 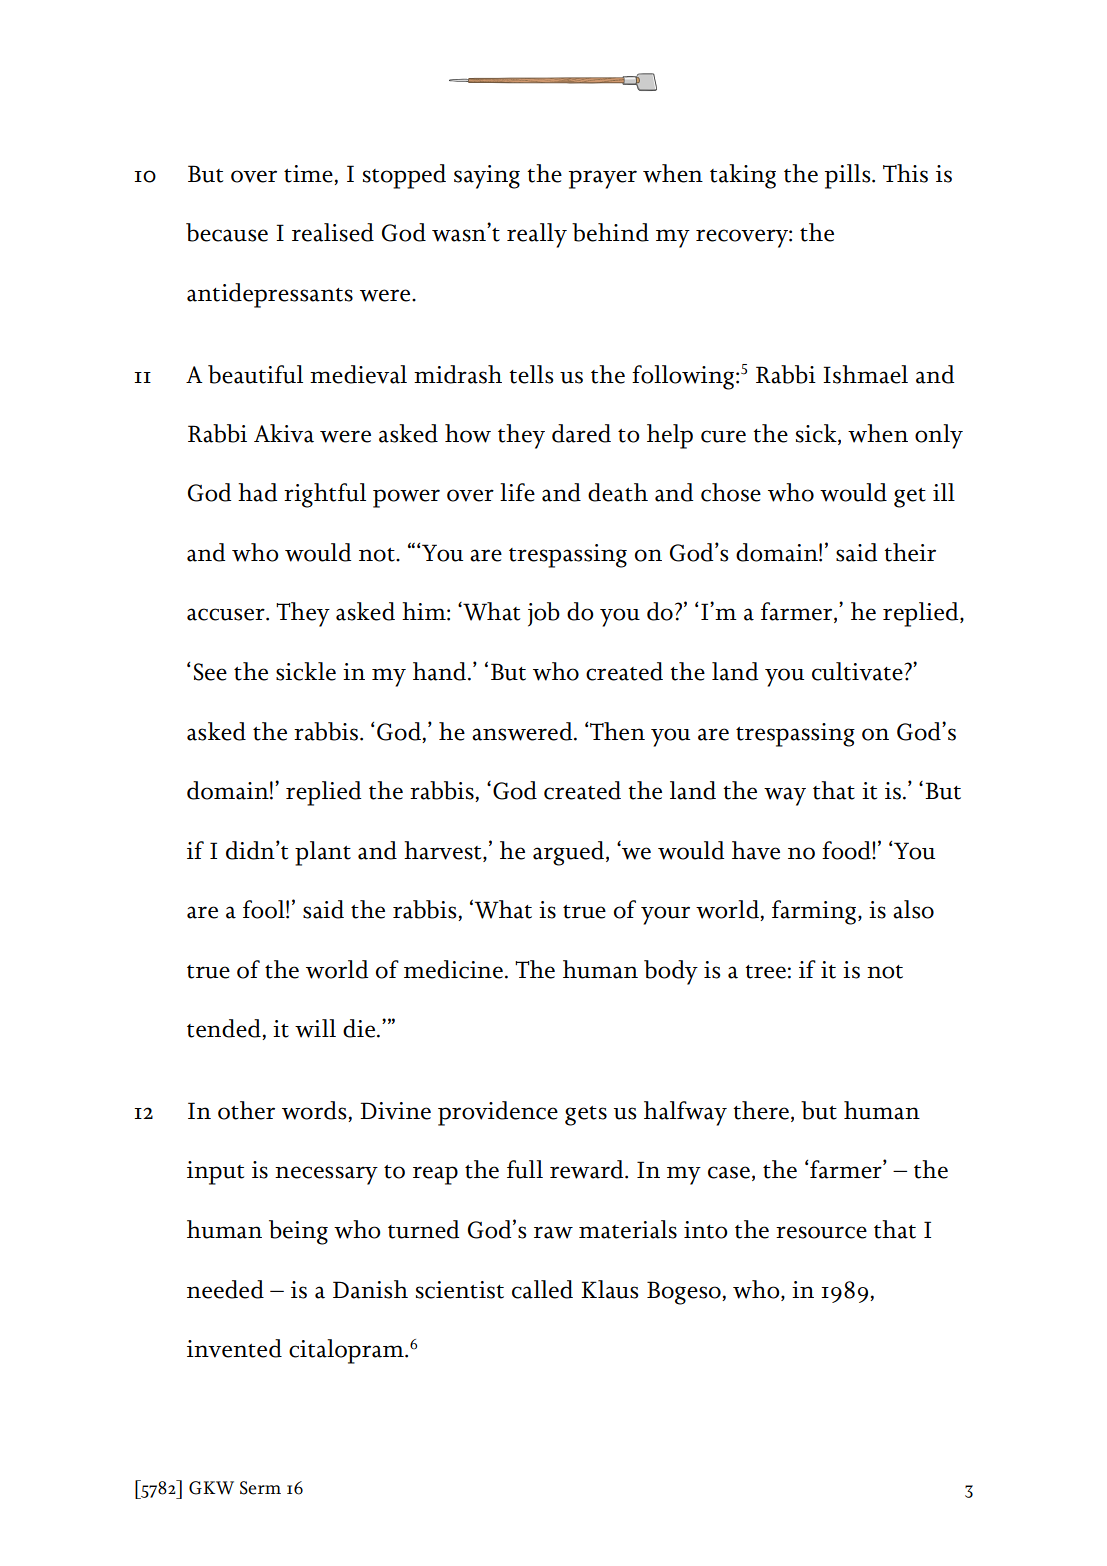 What do you see at coordinates (260, 1488) in the screenshot?
I see `Serm` at bounding box center [260, 1488].
